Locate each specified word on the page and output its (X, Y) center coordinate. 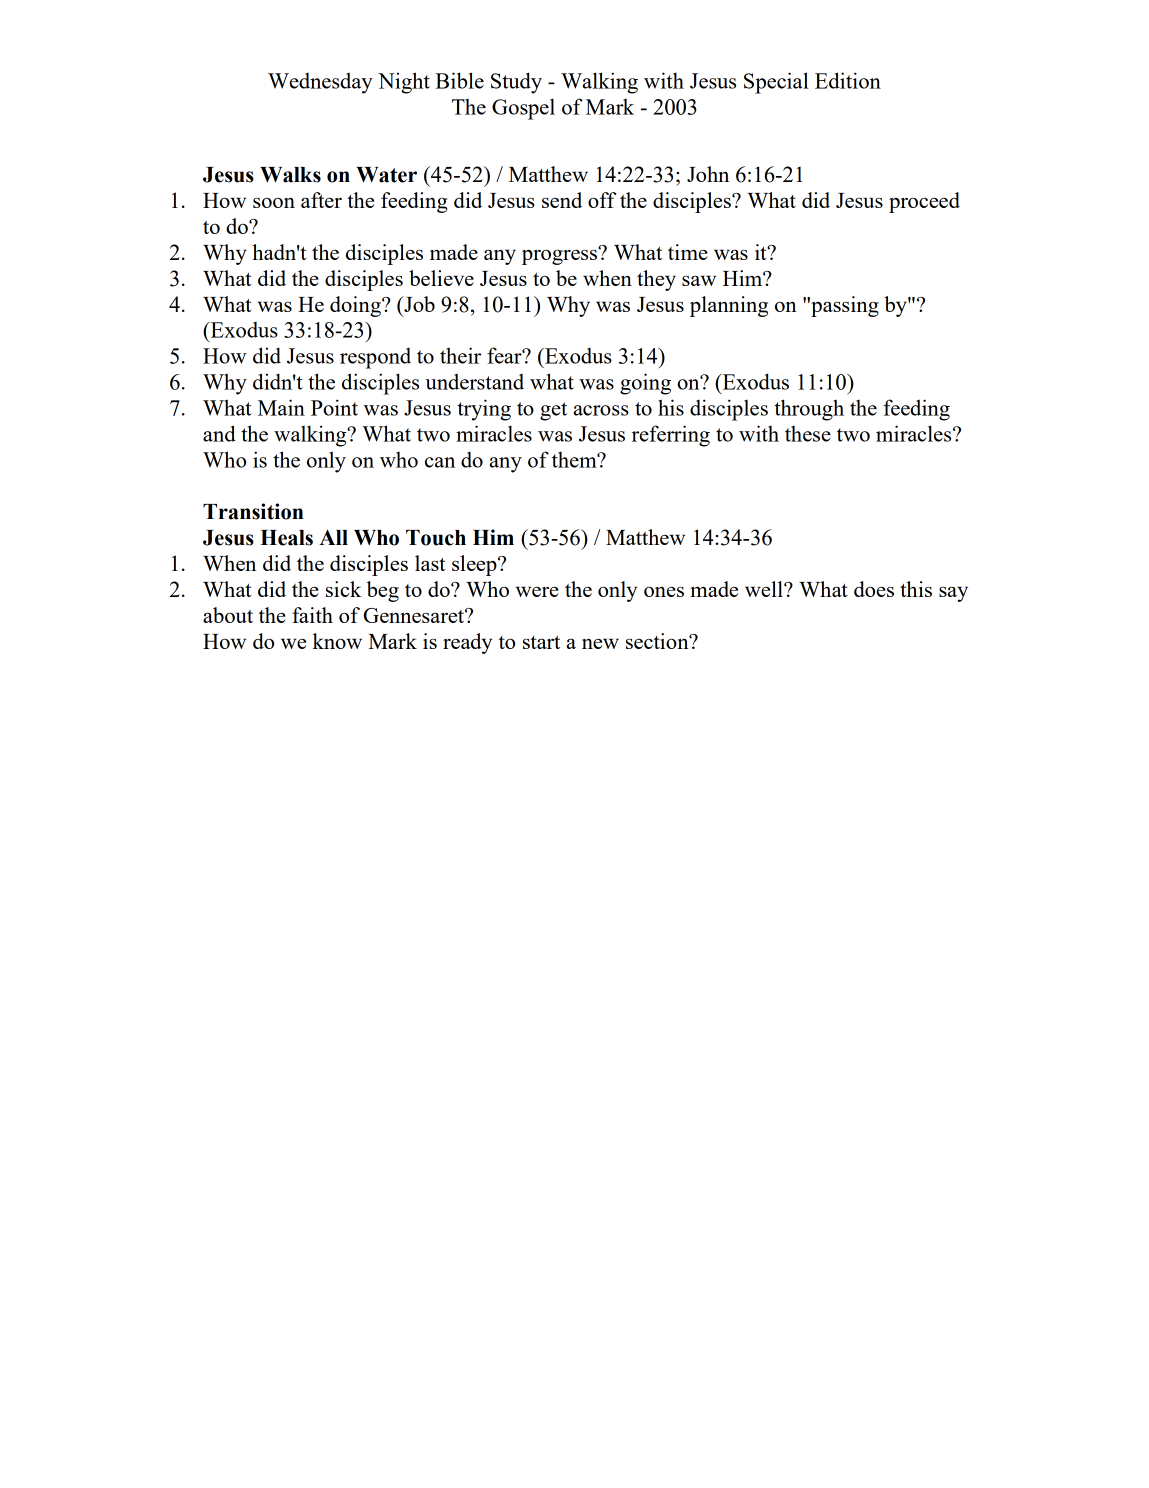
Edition (848, 80)
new (600, 643)
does (874, 589)
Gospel (523, 109)
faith (312, 615)
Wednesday (320, 83)
